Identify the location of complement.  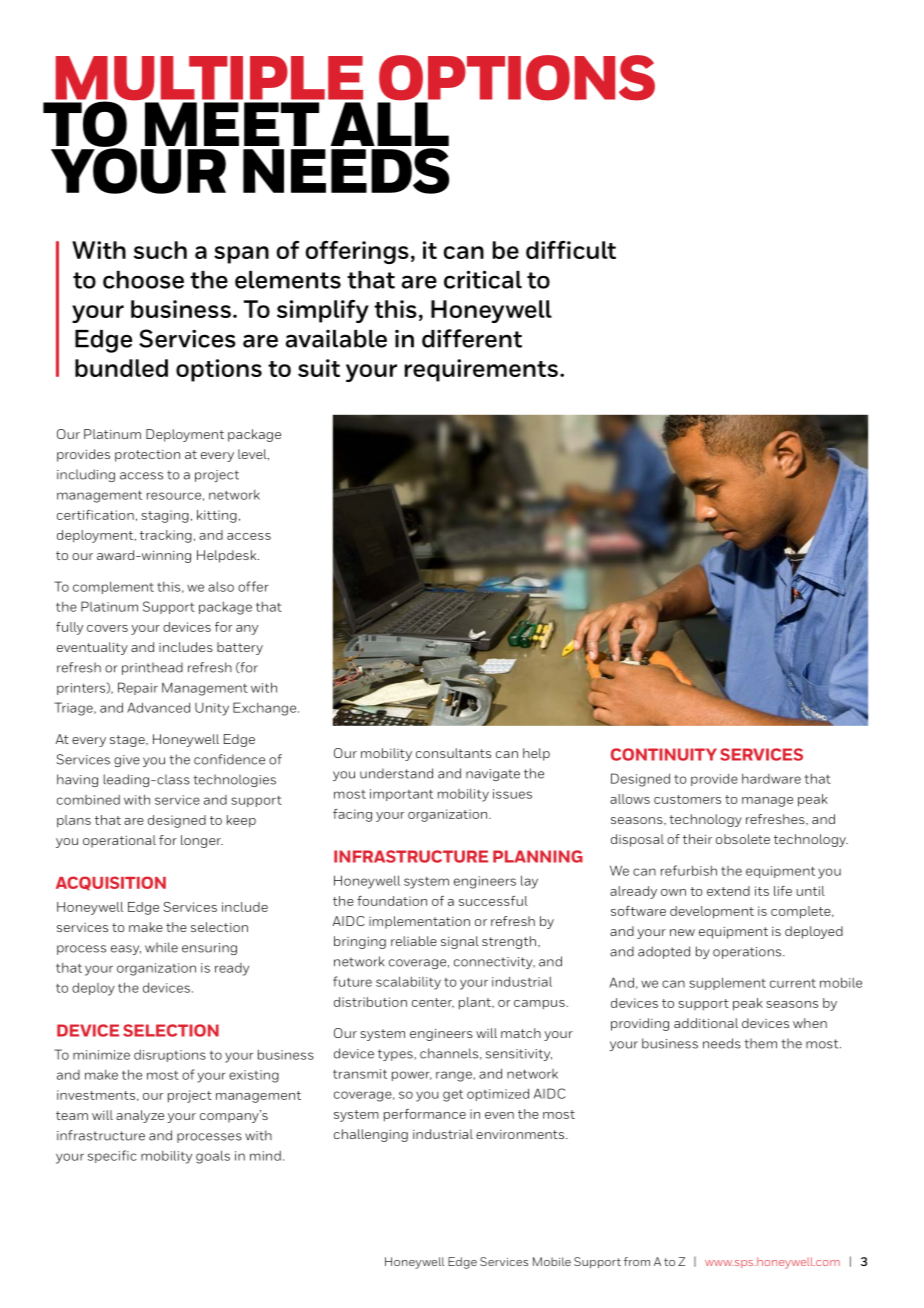
(113, 587).
